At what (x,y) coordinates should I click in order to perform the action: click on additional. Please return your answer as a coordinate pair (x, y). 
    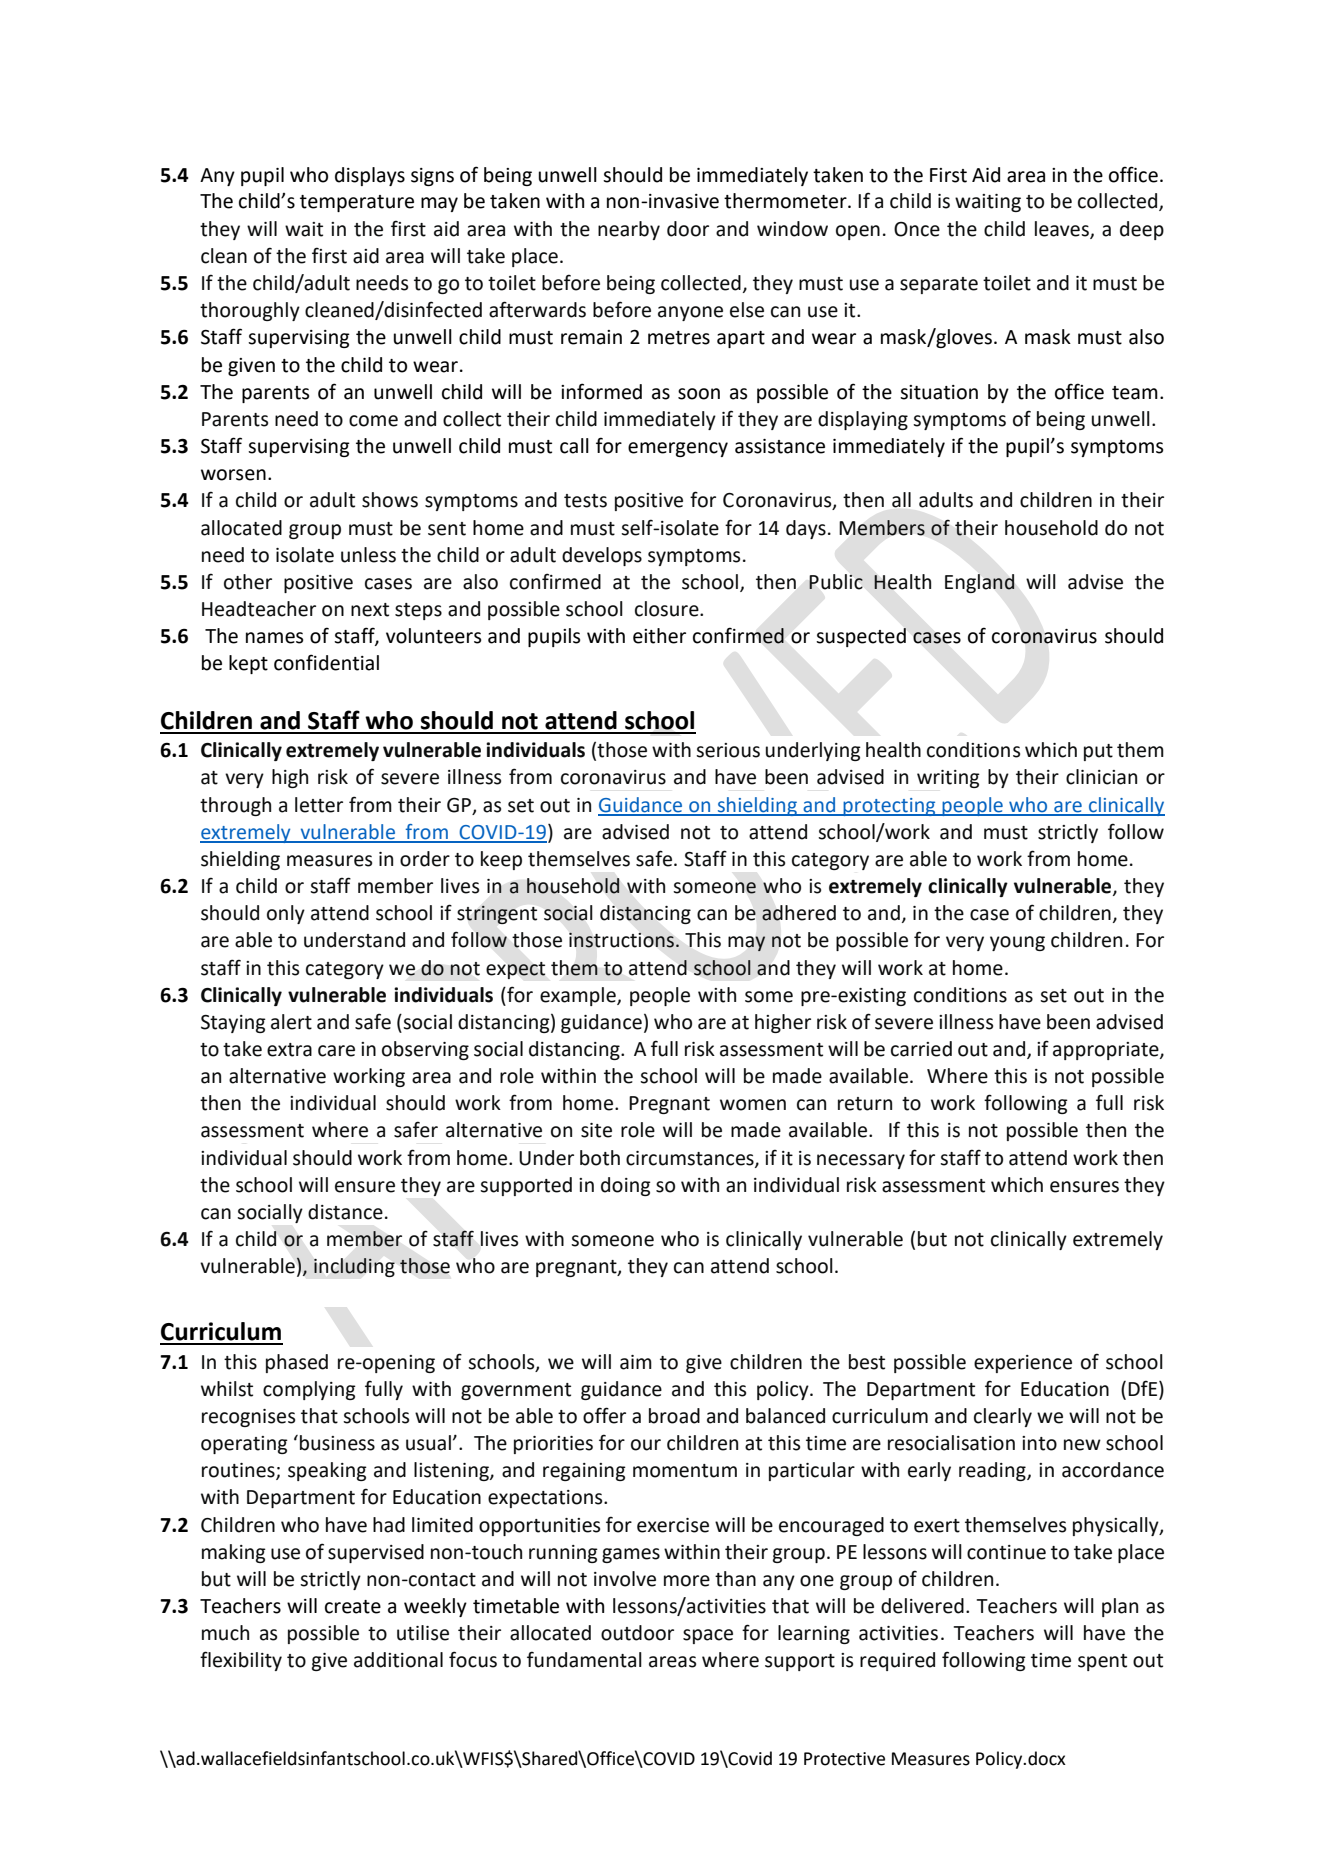
    Looking at the image, I should click on (398, 1660).
